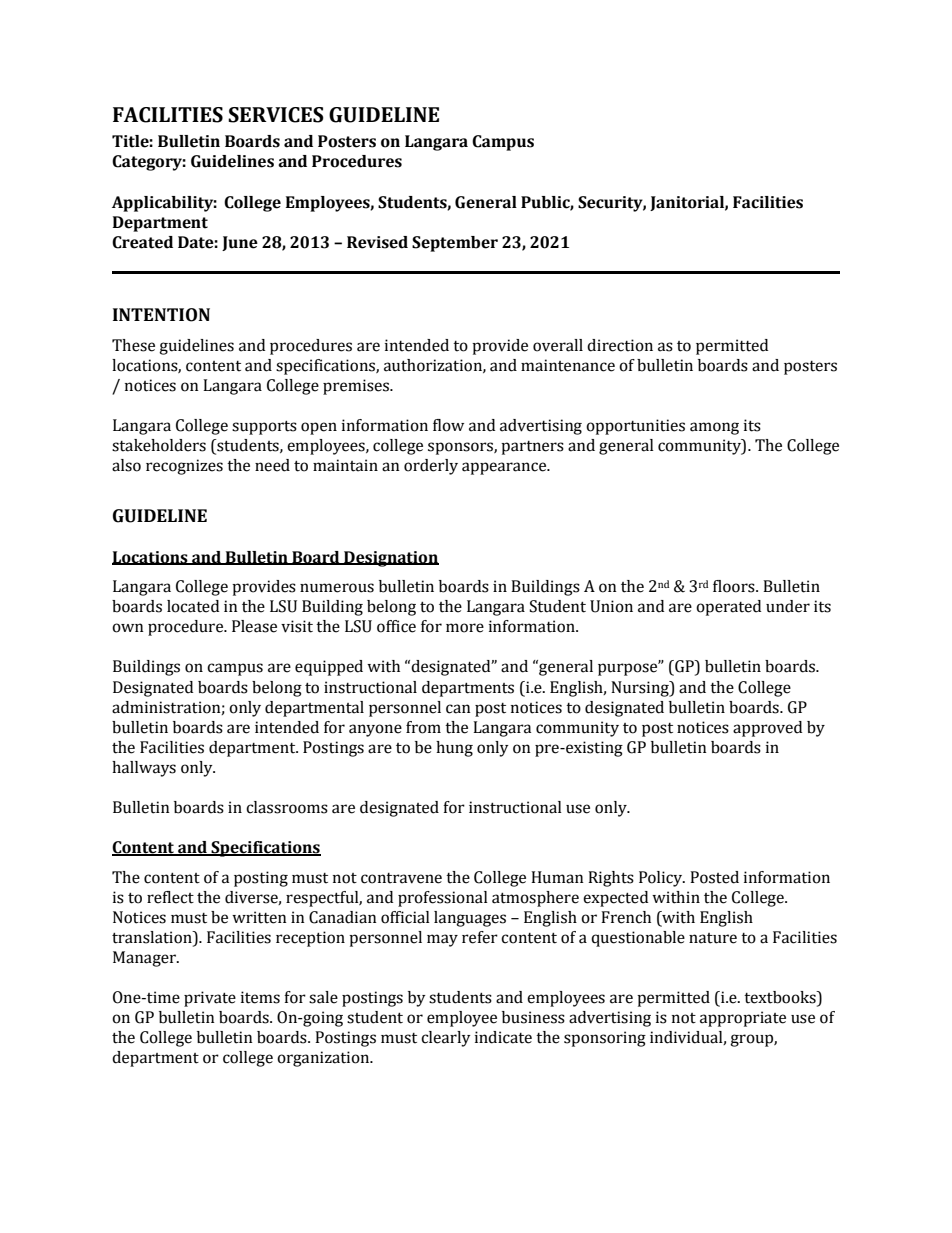  What do you see at coordinates (454, 749) in the document?
I see `hung` at bounding box center [454, 749].
